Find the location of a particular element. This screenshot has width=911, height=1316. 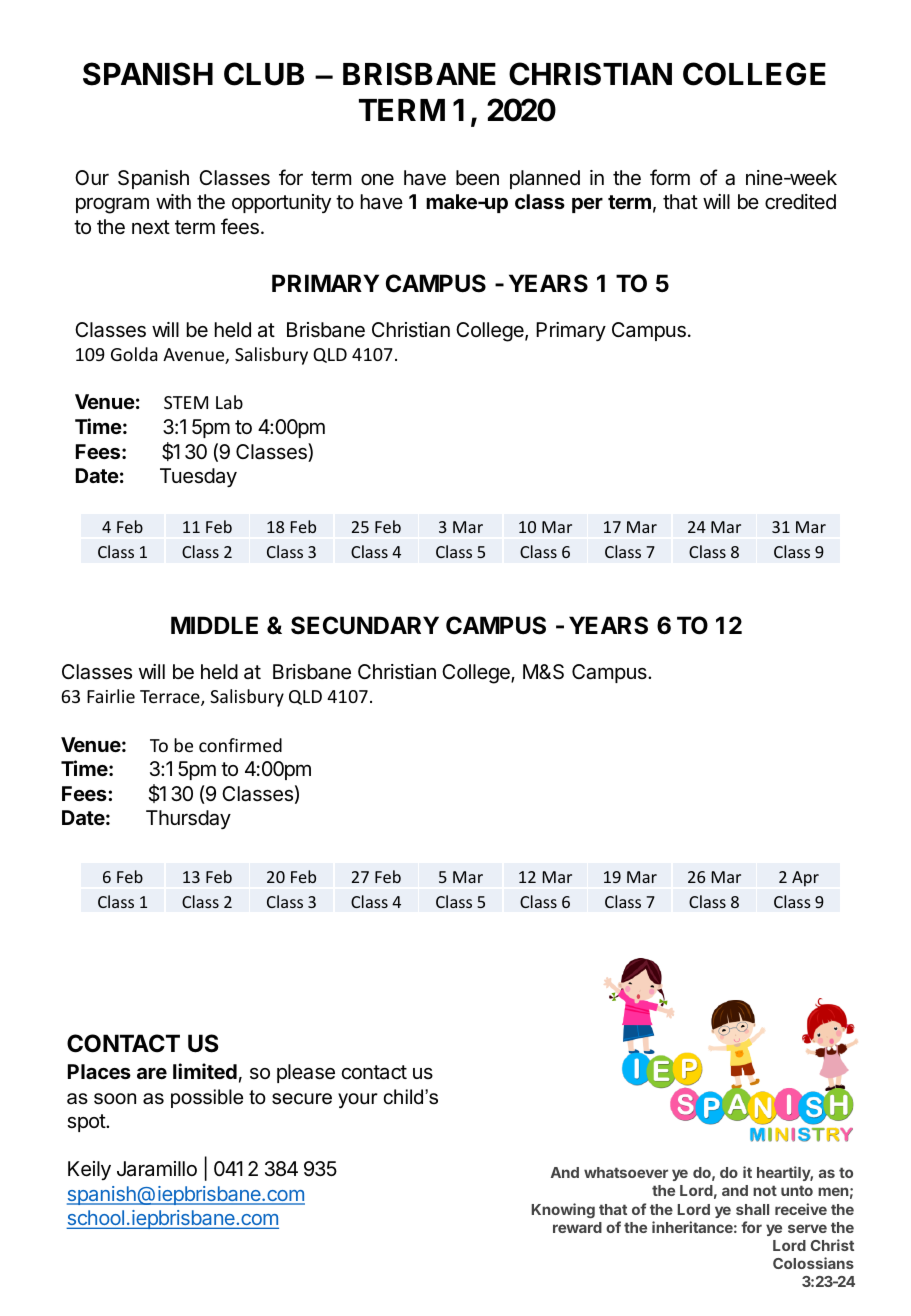

Apr is located at coordinates (805, 879).
